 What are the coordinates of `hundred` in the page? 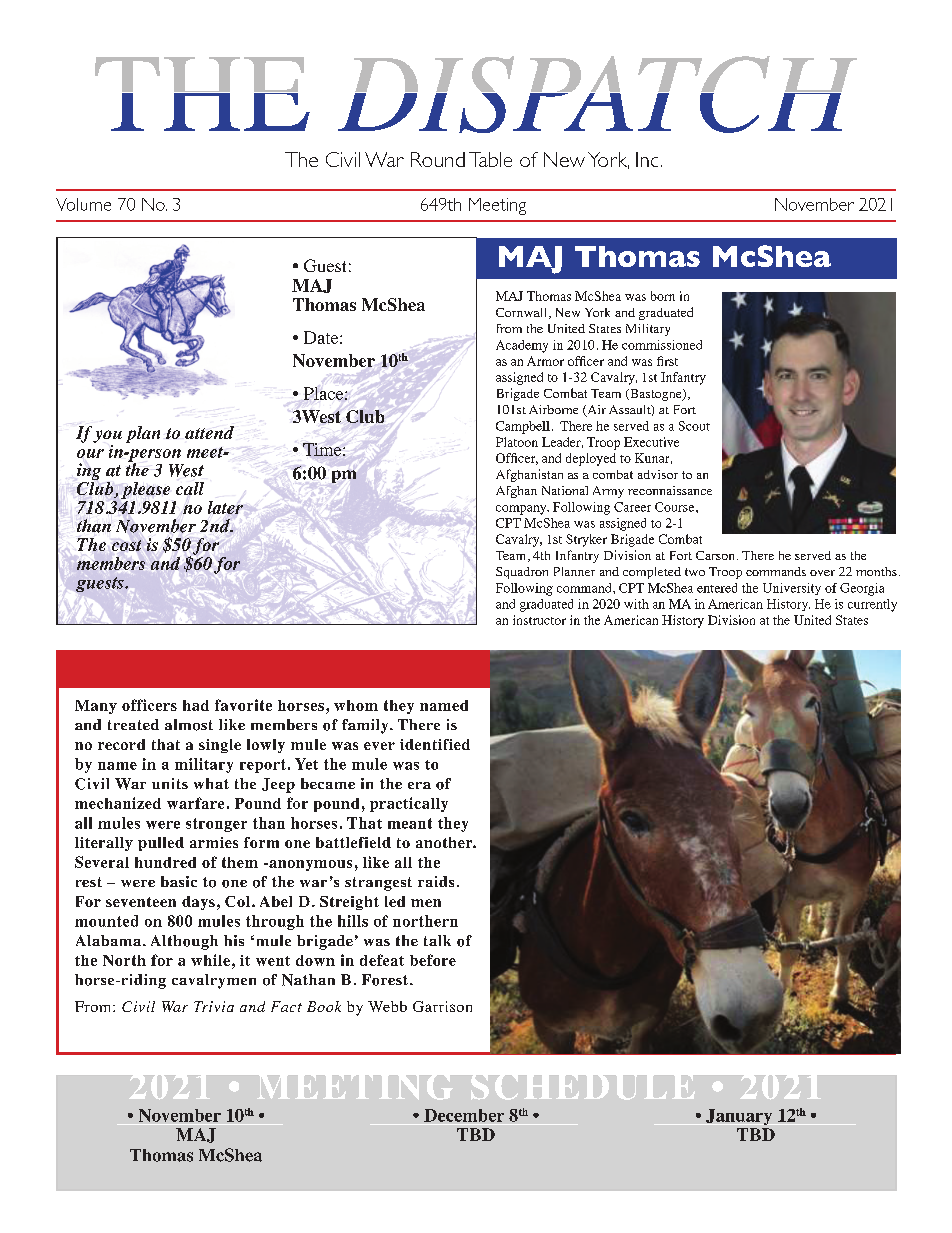 It's located at (165, 862).
